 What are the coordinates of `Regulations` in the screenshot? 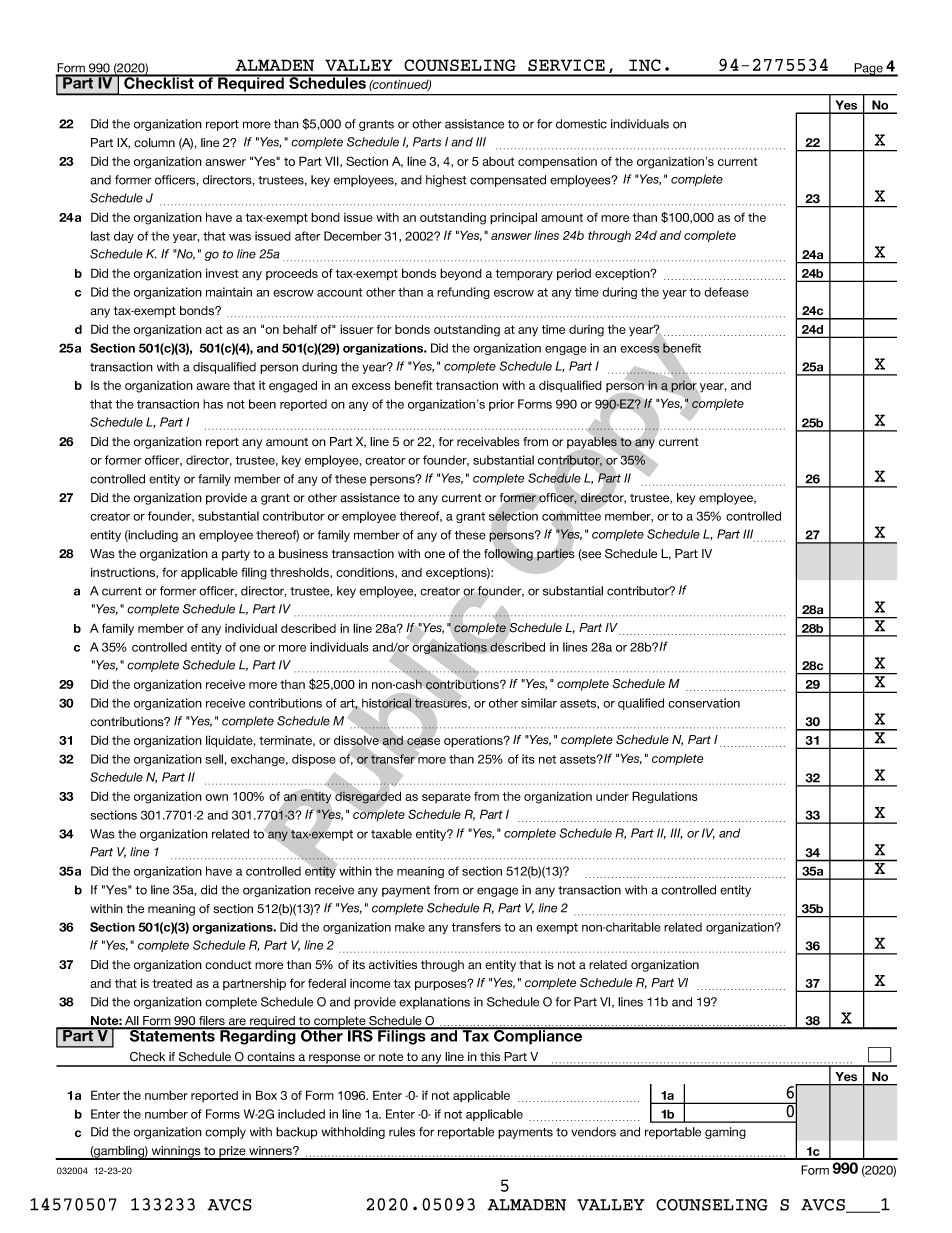 It's located at (665, 797).
